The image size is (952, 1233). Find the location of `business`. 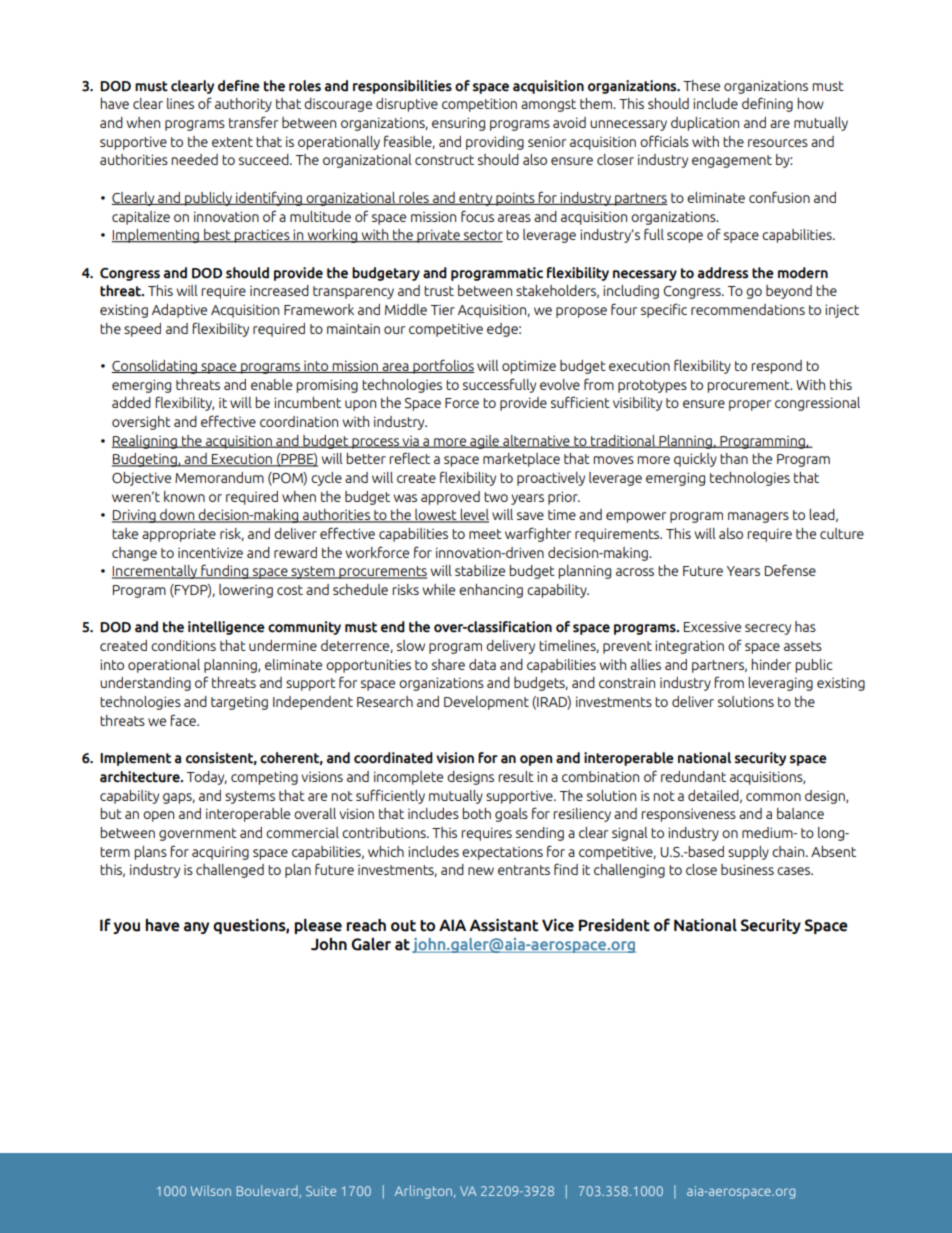

business is located at coordinates (747, 869).
